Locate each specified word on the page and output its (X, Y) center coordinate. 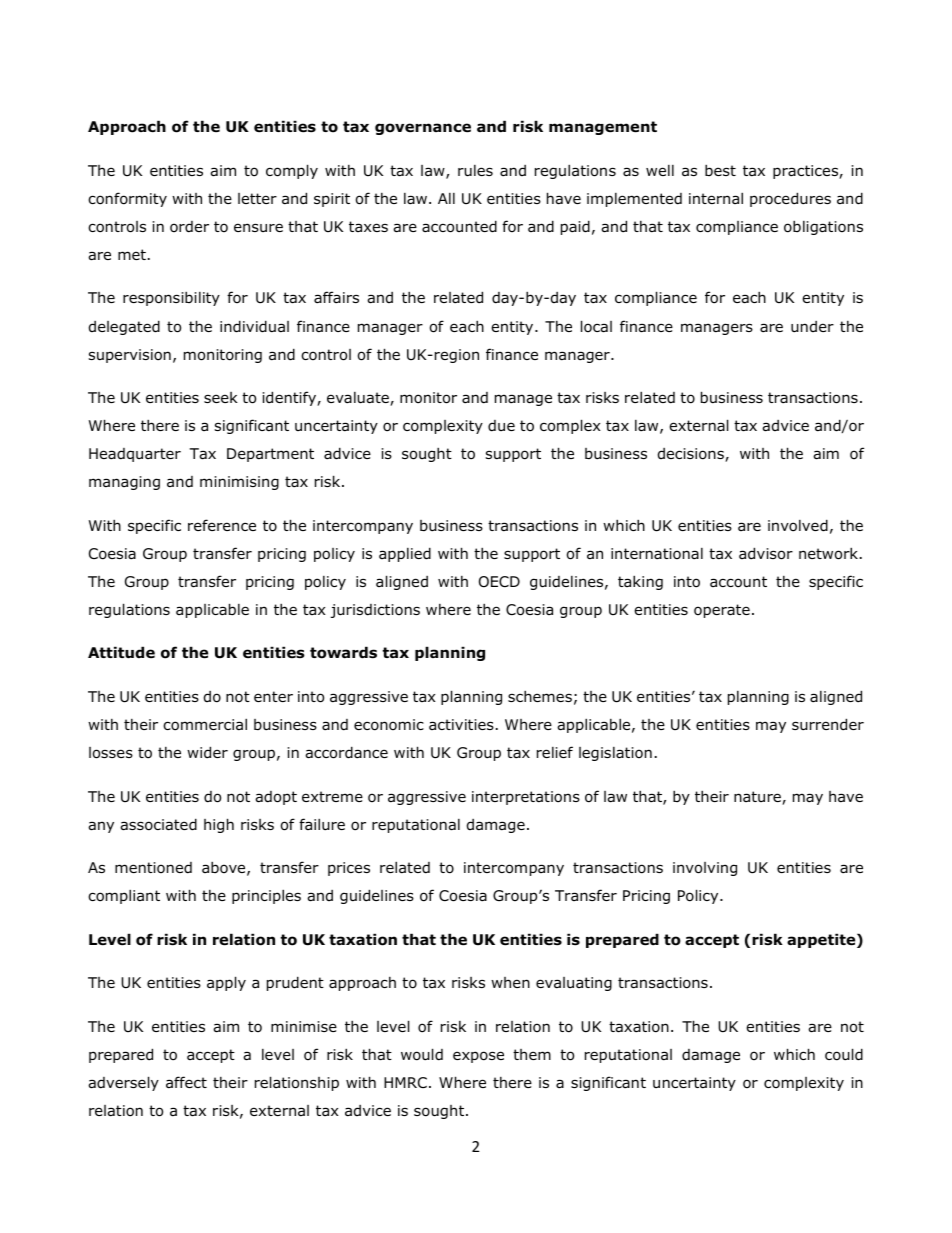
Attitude (121, 652)
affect (186, 1082)
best (720, 170)
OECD (499, 582)
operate (722, 611)
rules (475, 171)
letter (257, 198)
